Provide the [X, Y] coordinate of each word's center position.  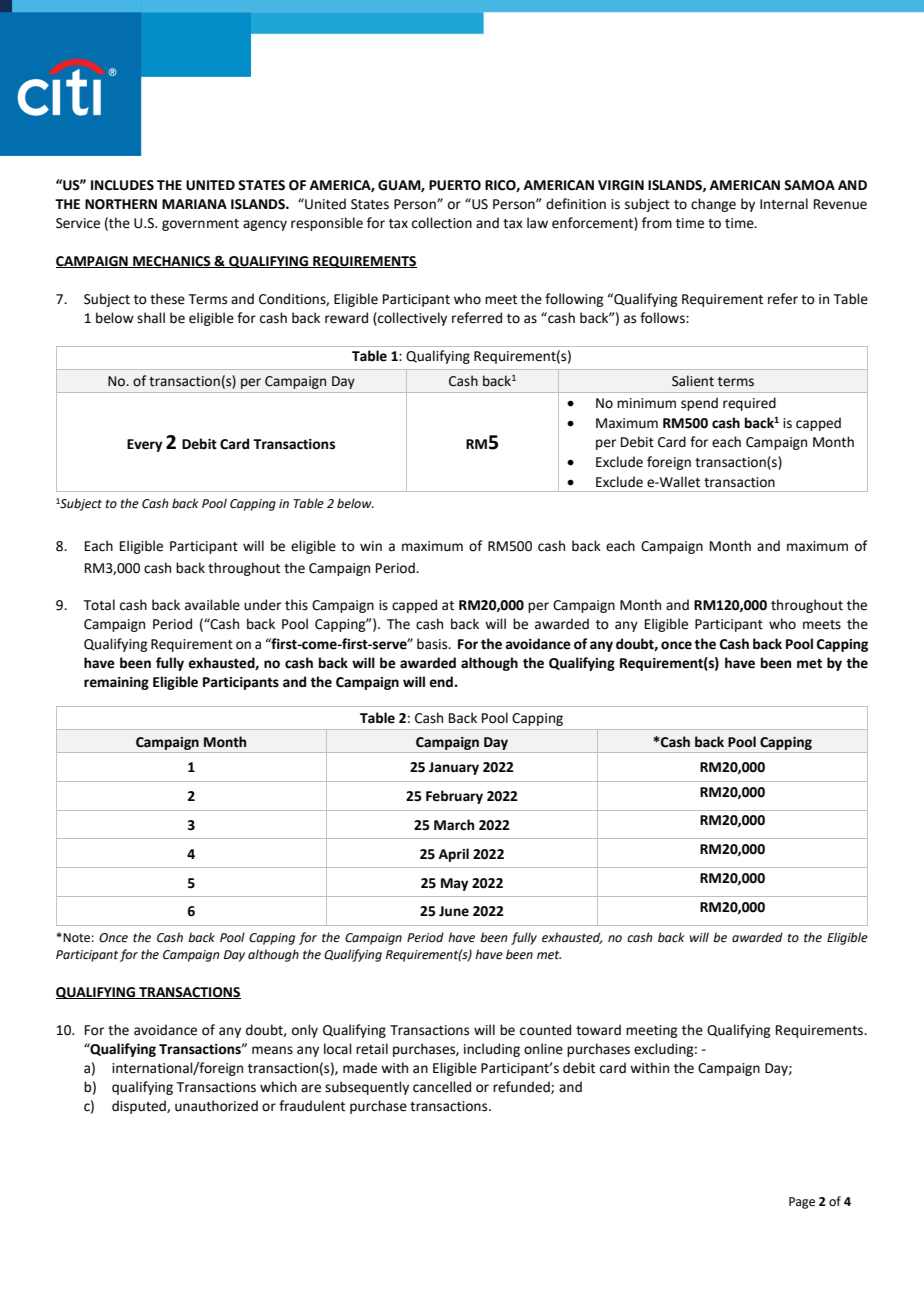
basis [433, 644]
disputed [140, 1107]
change [713, 205]
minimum [646, 403]
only [305, 1031]
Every [144, 445]
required [749, 404]
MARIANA [194, 204]
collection [442, 223]
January [454, 768]
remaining [116, 683]
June [454, 911]
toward [598, 1030]
